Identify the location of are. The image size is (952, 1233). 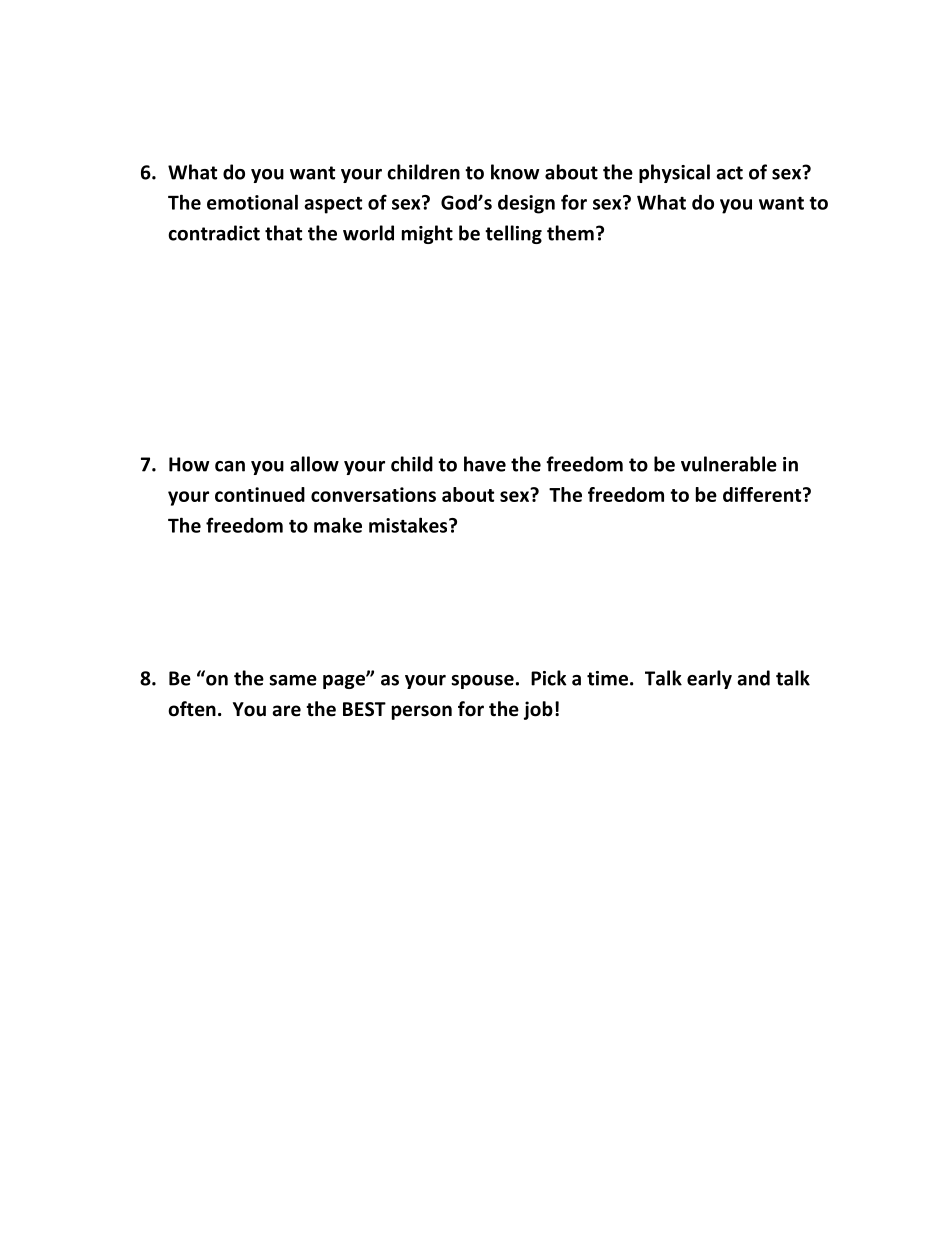
(287, 711).
